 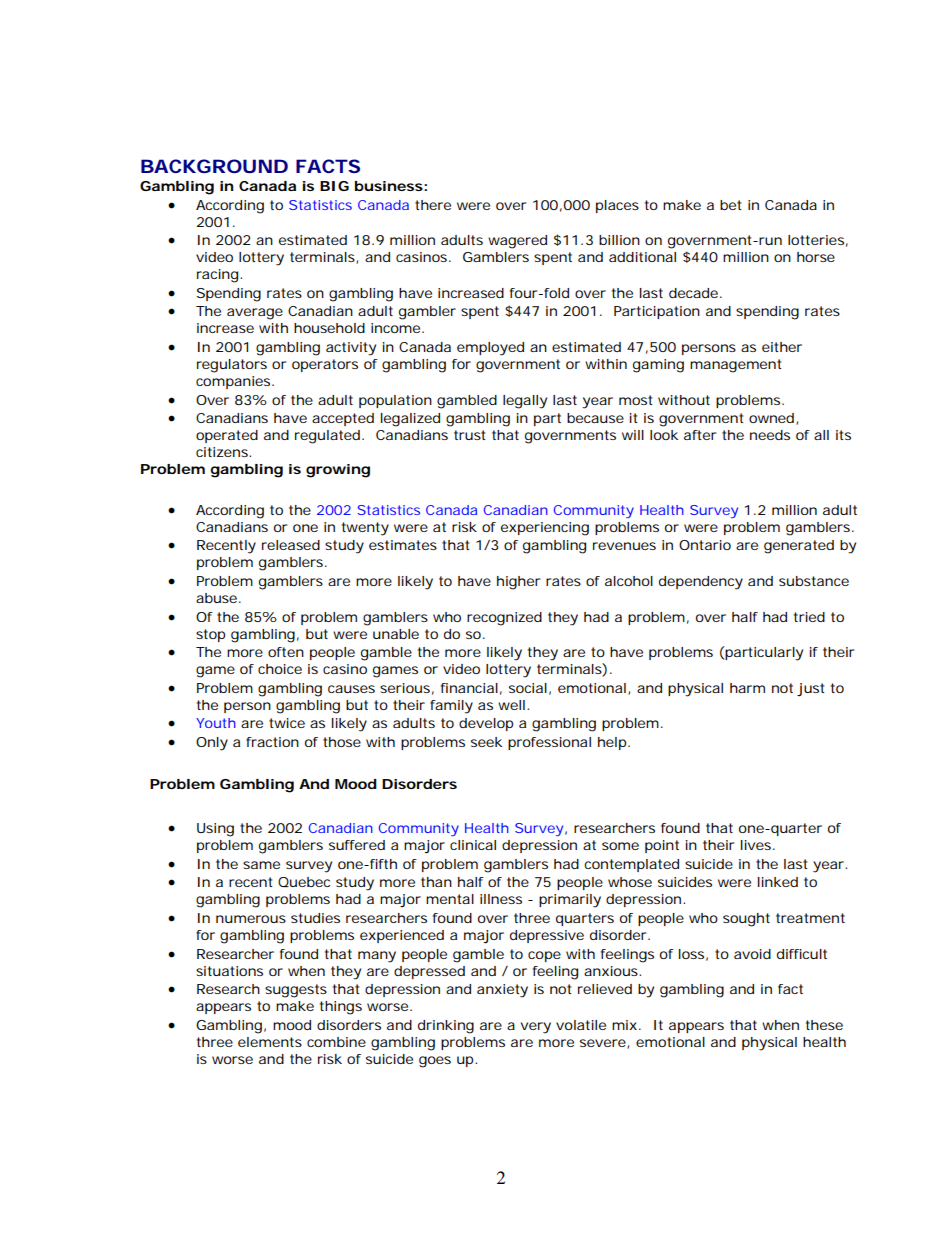 What do you see at coordinates (286, 652) in the screenshot?
I see `often` at bounding box center [286, 652].
